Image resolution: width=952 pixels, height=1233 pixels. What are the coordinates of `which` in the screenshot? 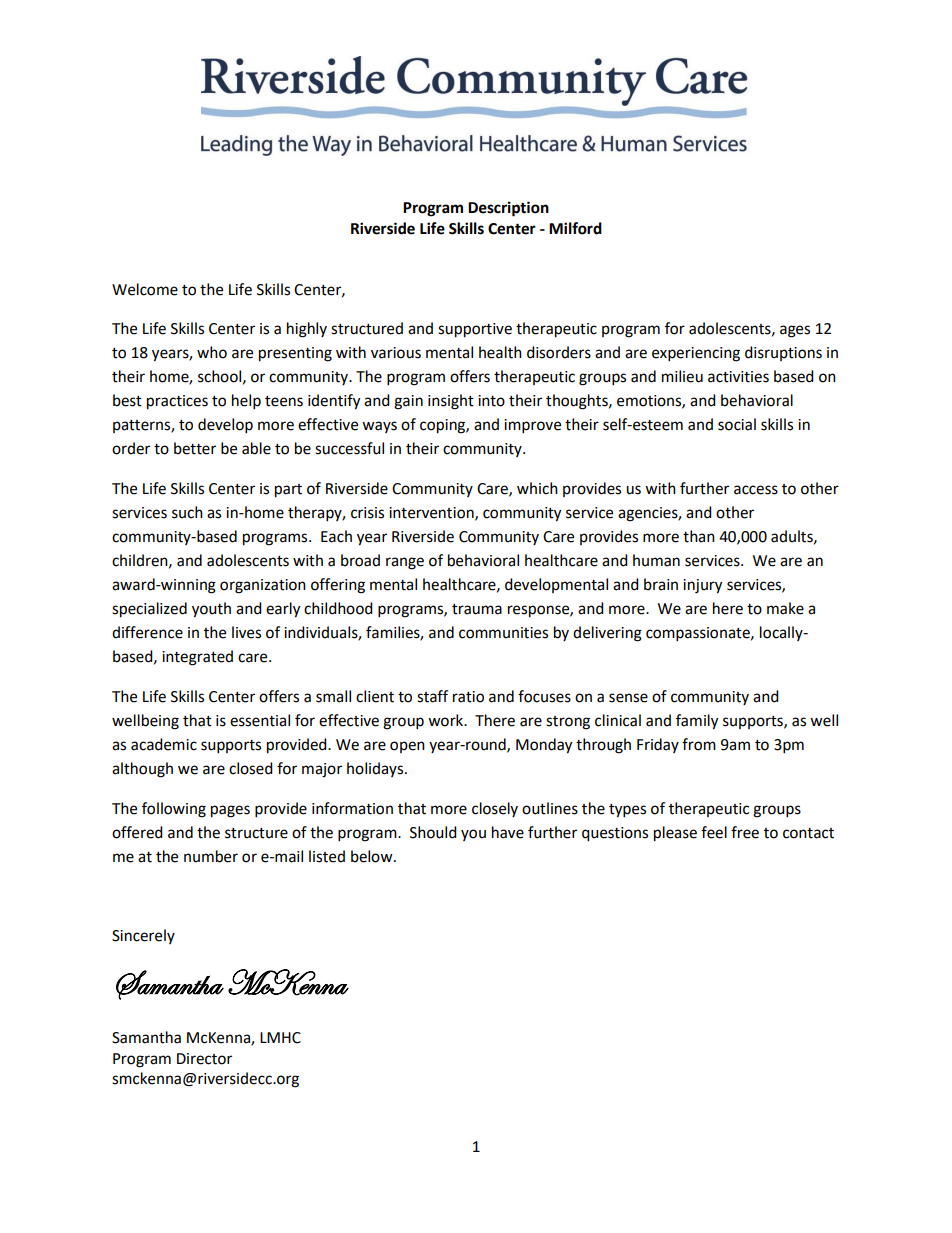 It's located at (537, 488).
